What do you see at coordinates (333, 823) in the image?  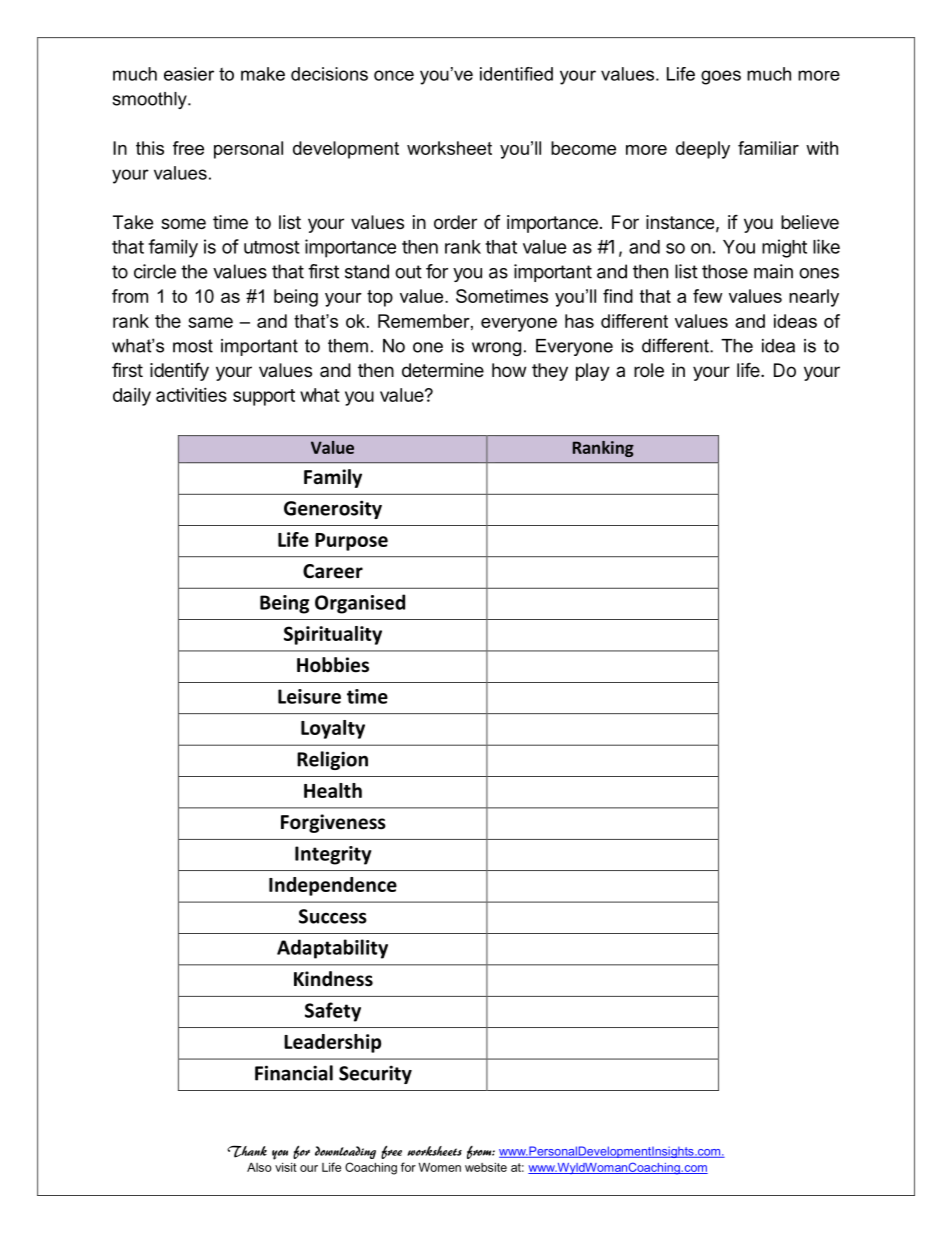 I see `Forgiveness` at bounding box center [333, 823].
